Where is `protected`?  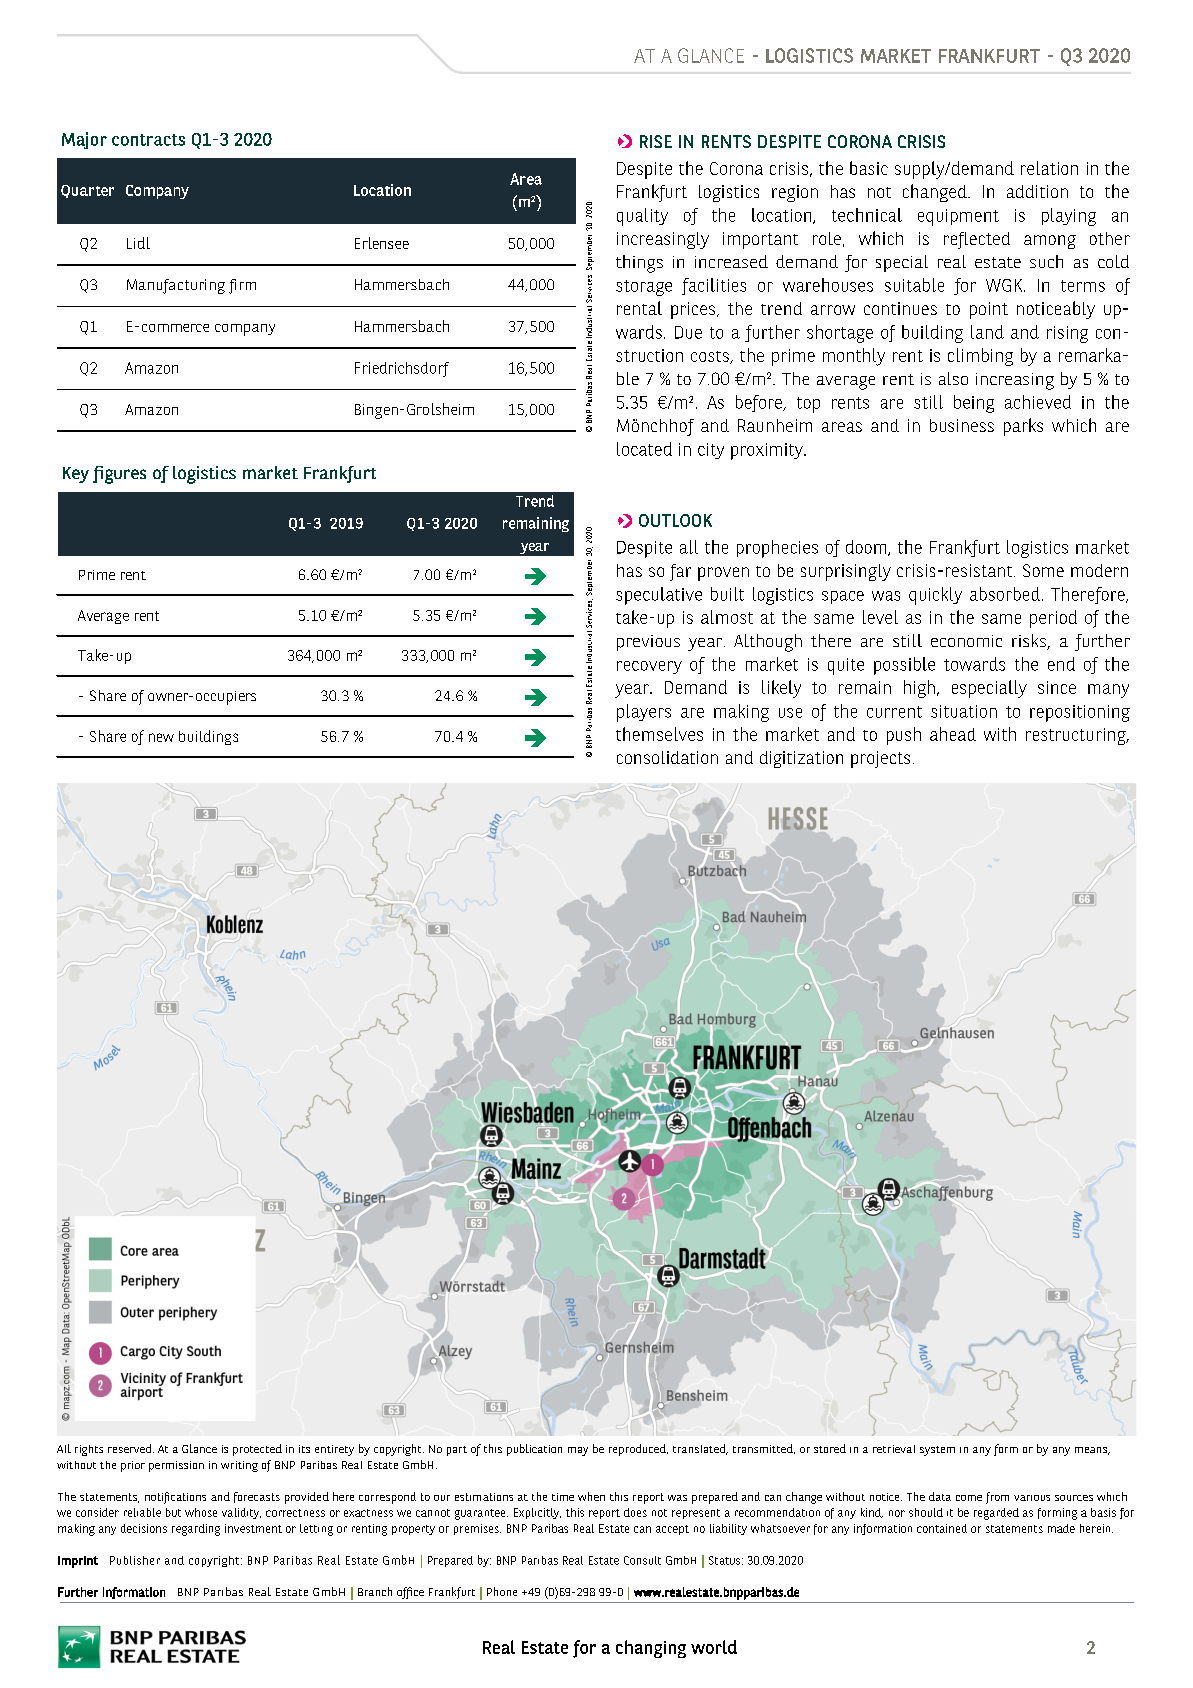 protected is located at coordinates (257, 1450).
